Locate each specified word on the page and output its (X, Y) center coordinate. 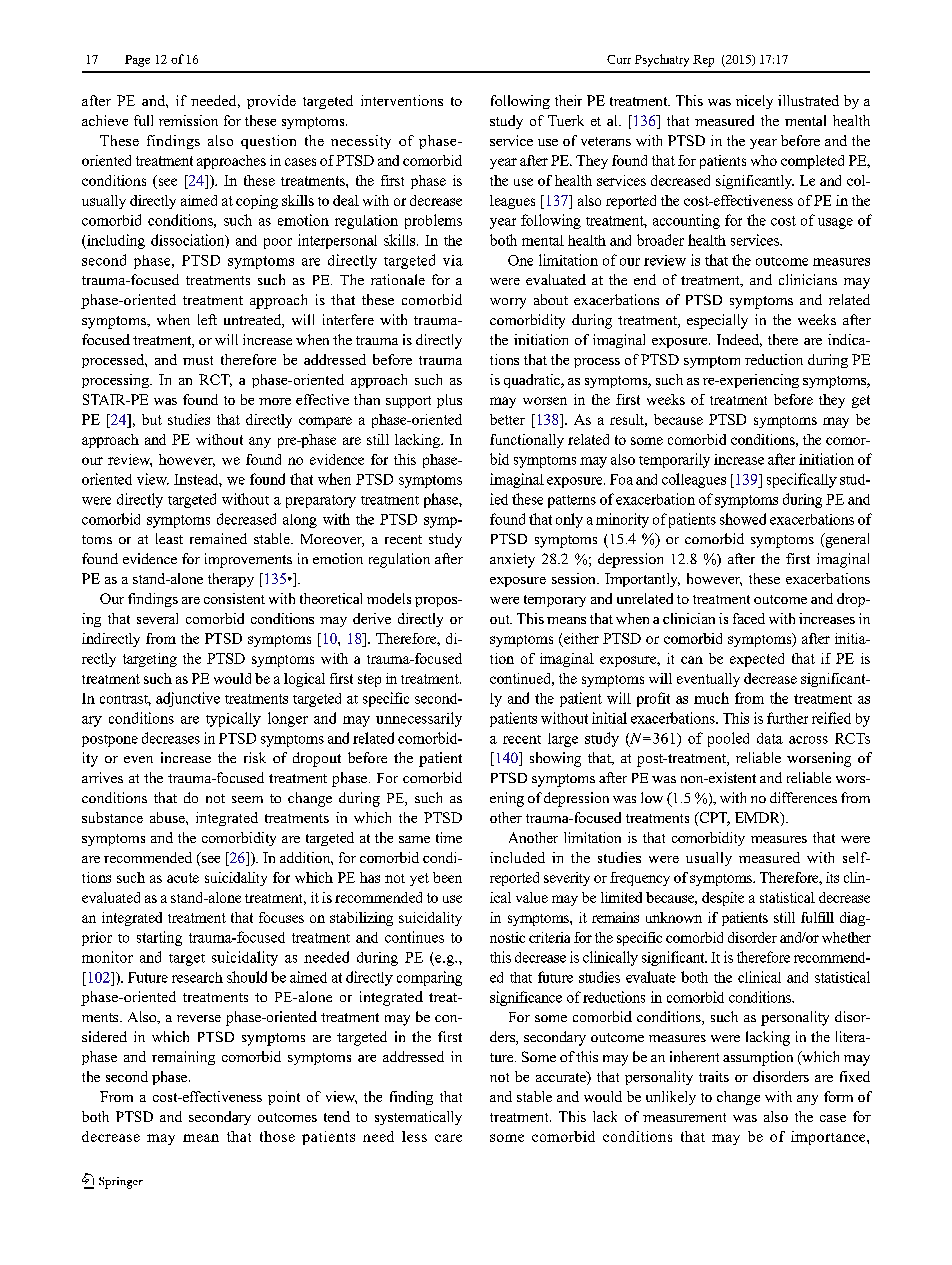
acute (183, 878)
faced (749, 618)
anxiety (512, 560)
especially (717, 321)
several (157, 618)
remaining (183, 1058)
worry (508, 303)
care (448, 1138)
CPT (713, 819)
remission (188, 120)
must (198, 360)
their (568, 100)
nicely (754, 102)
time (449, 837)
